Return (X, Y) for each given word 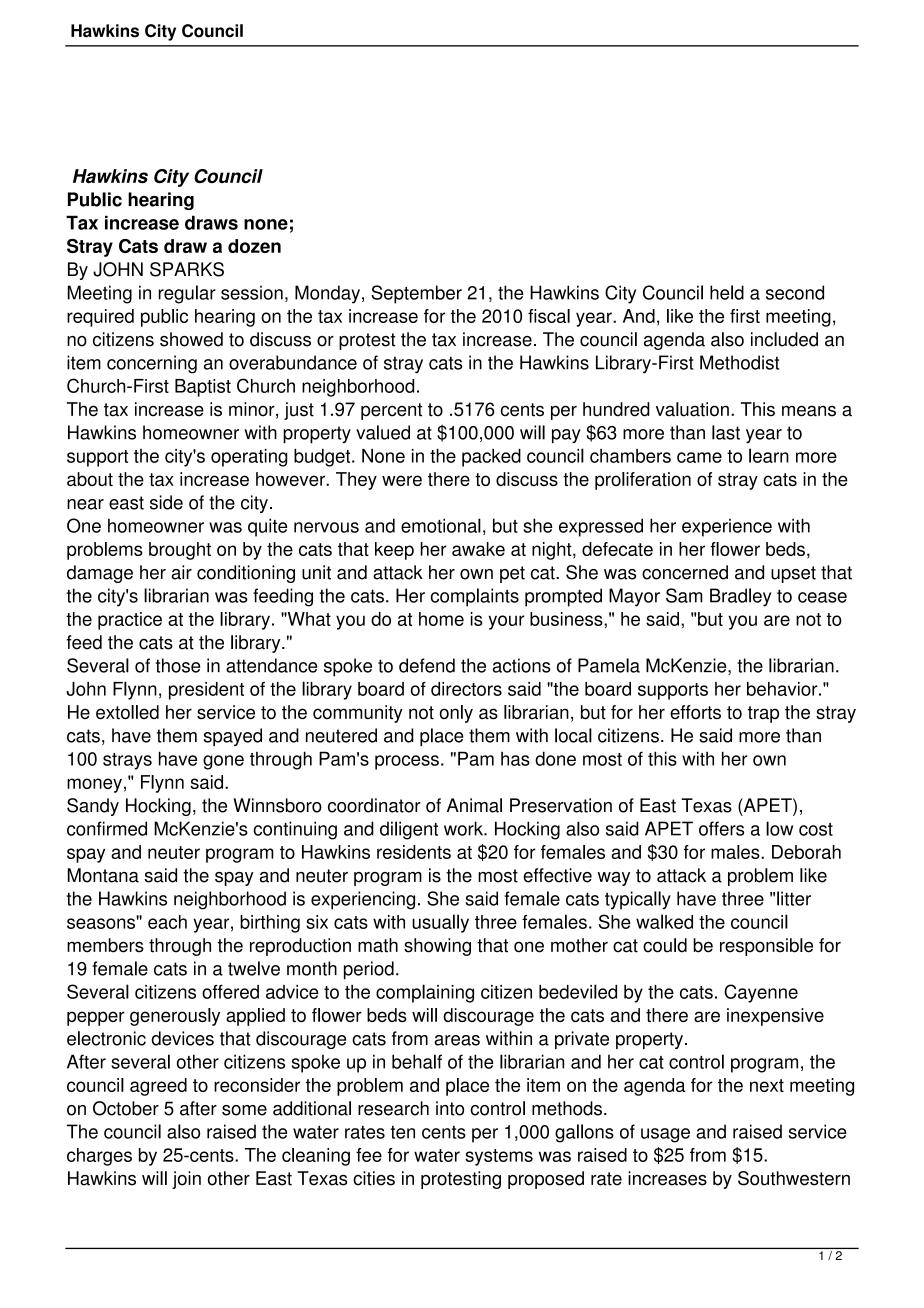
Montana (103, 875)
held (727, 292)
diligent (409, 830)
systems (499, 1157)
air (181, 572)
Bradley (740, 597)
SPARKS (187, 269)
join (186, 1180)
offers (721, 828)
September (416, 294)
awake (478, 549)
